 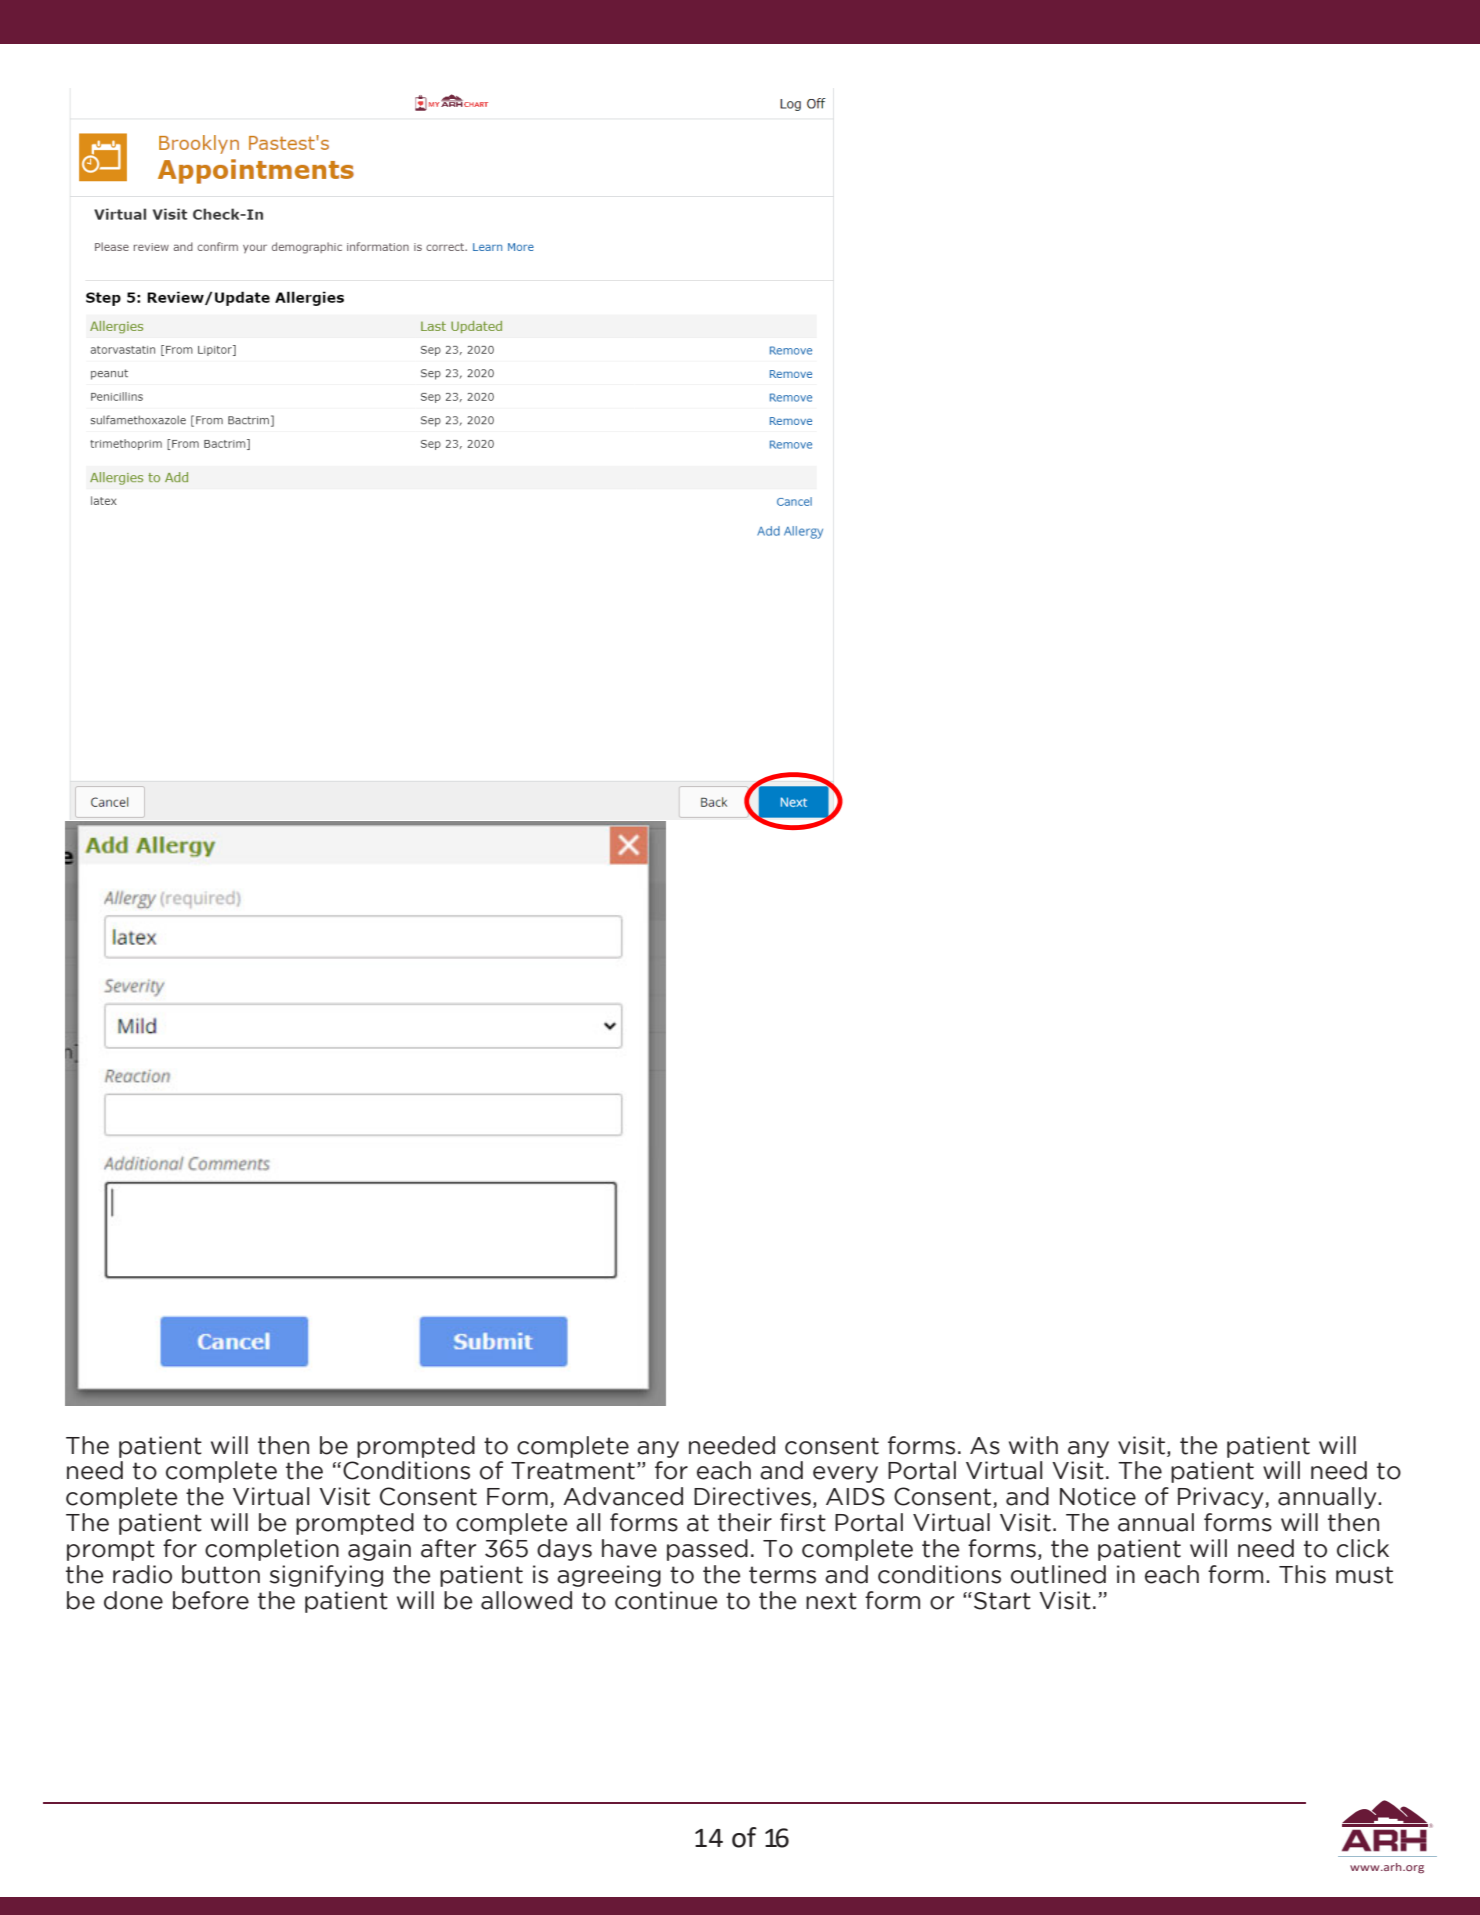 What do you see at coordinates (666, 1600) in the screenshot?
I see `continue` at bounding box center [666, 1600].
